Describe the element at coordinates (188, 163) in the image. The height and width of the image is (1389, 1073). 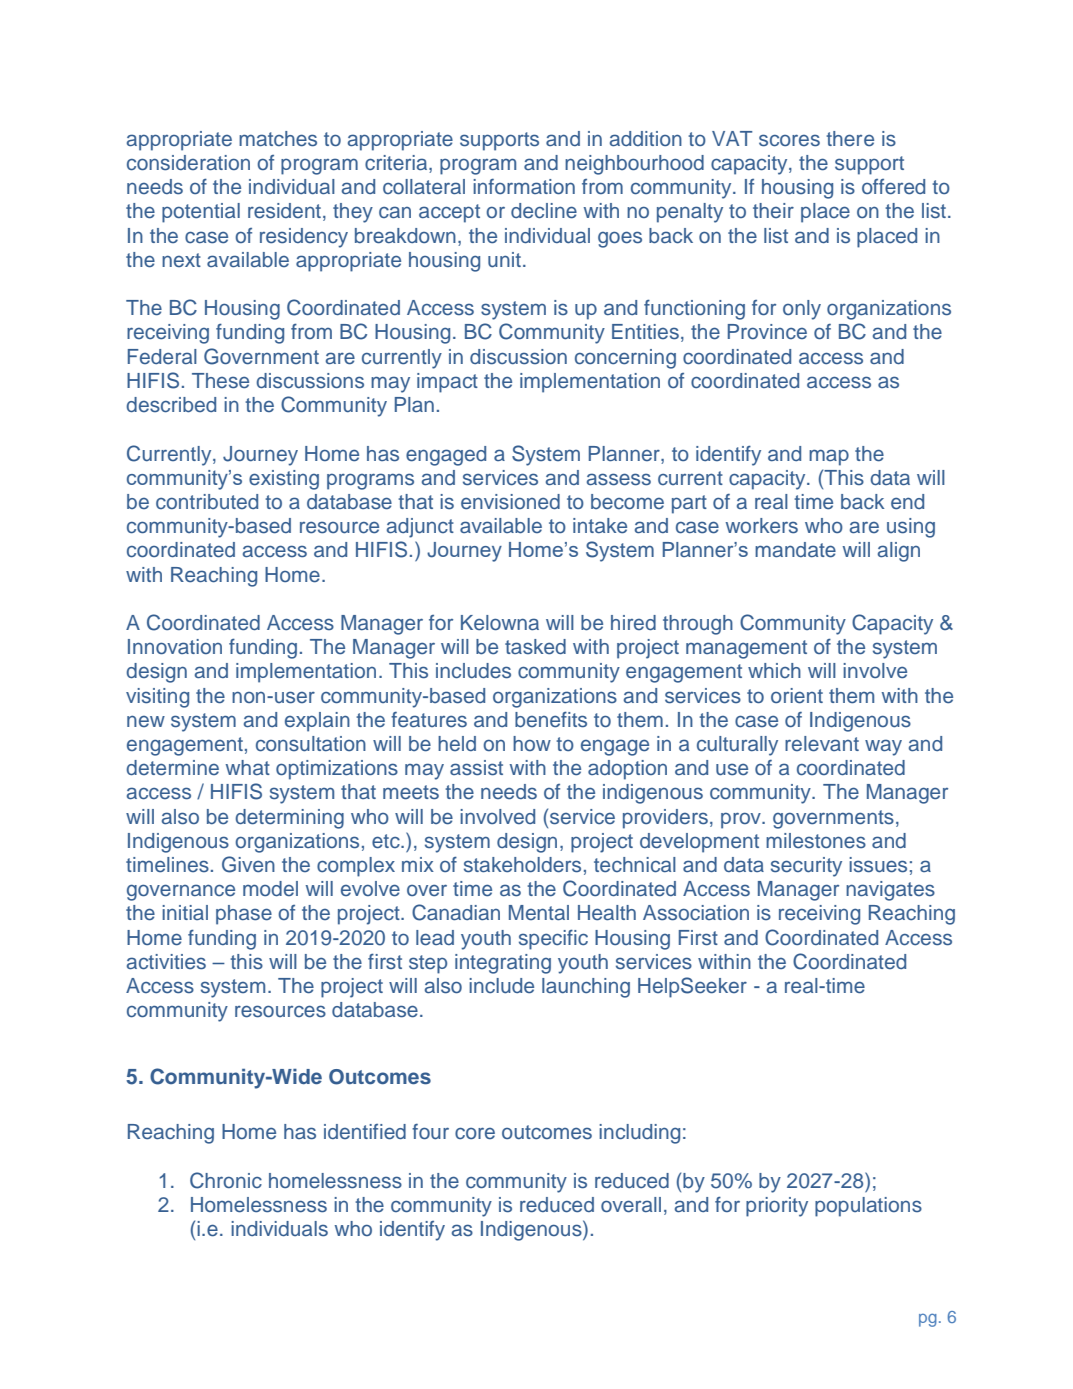
I see `consideration` at that location.
